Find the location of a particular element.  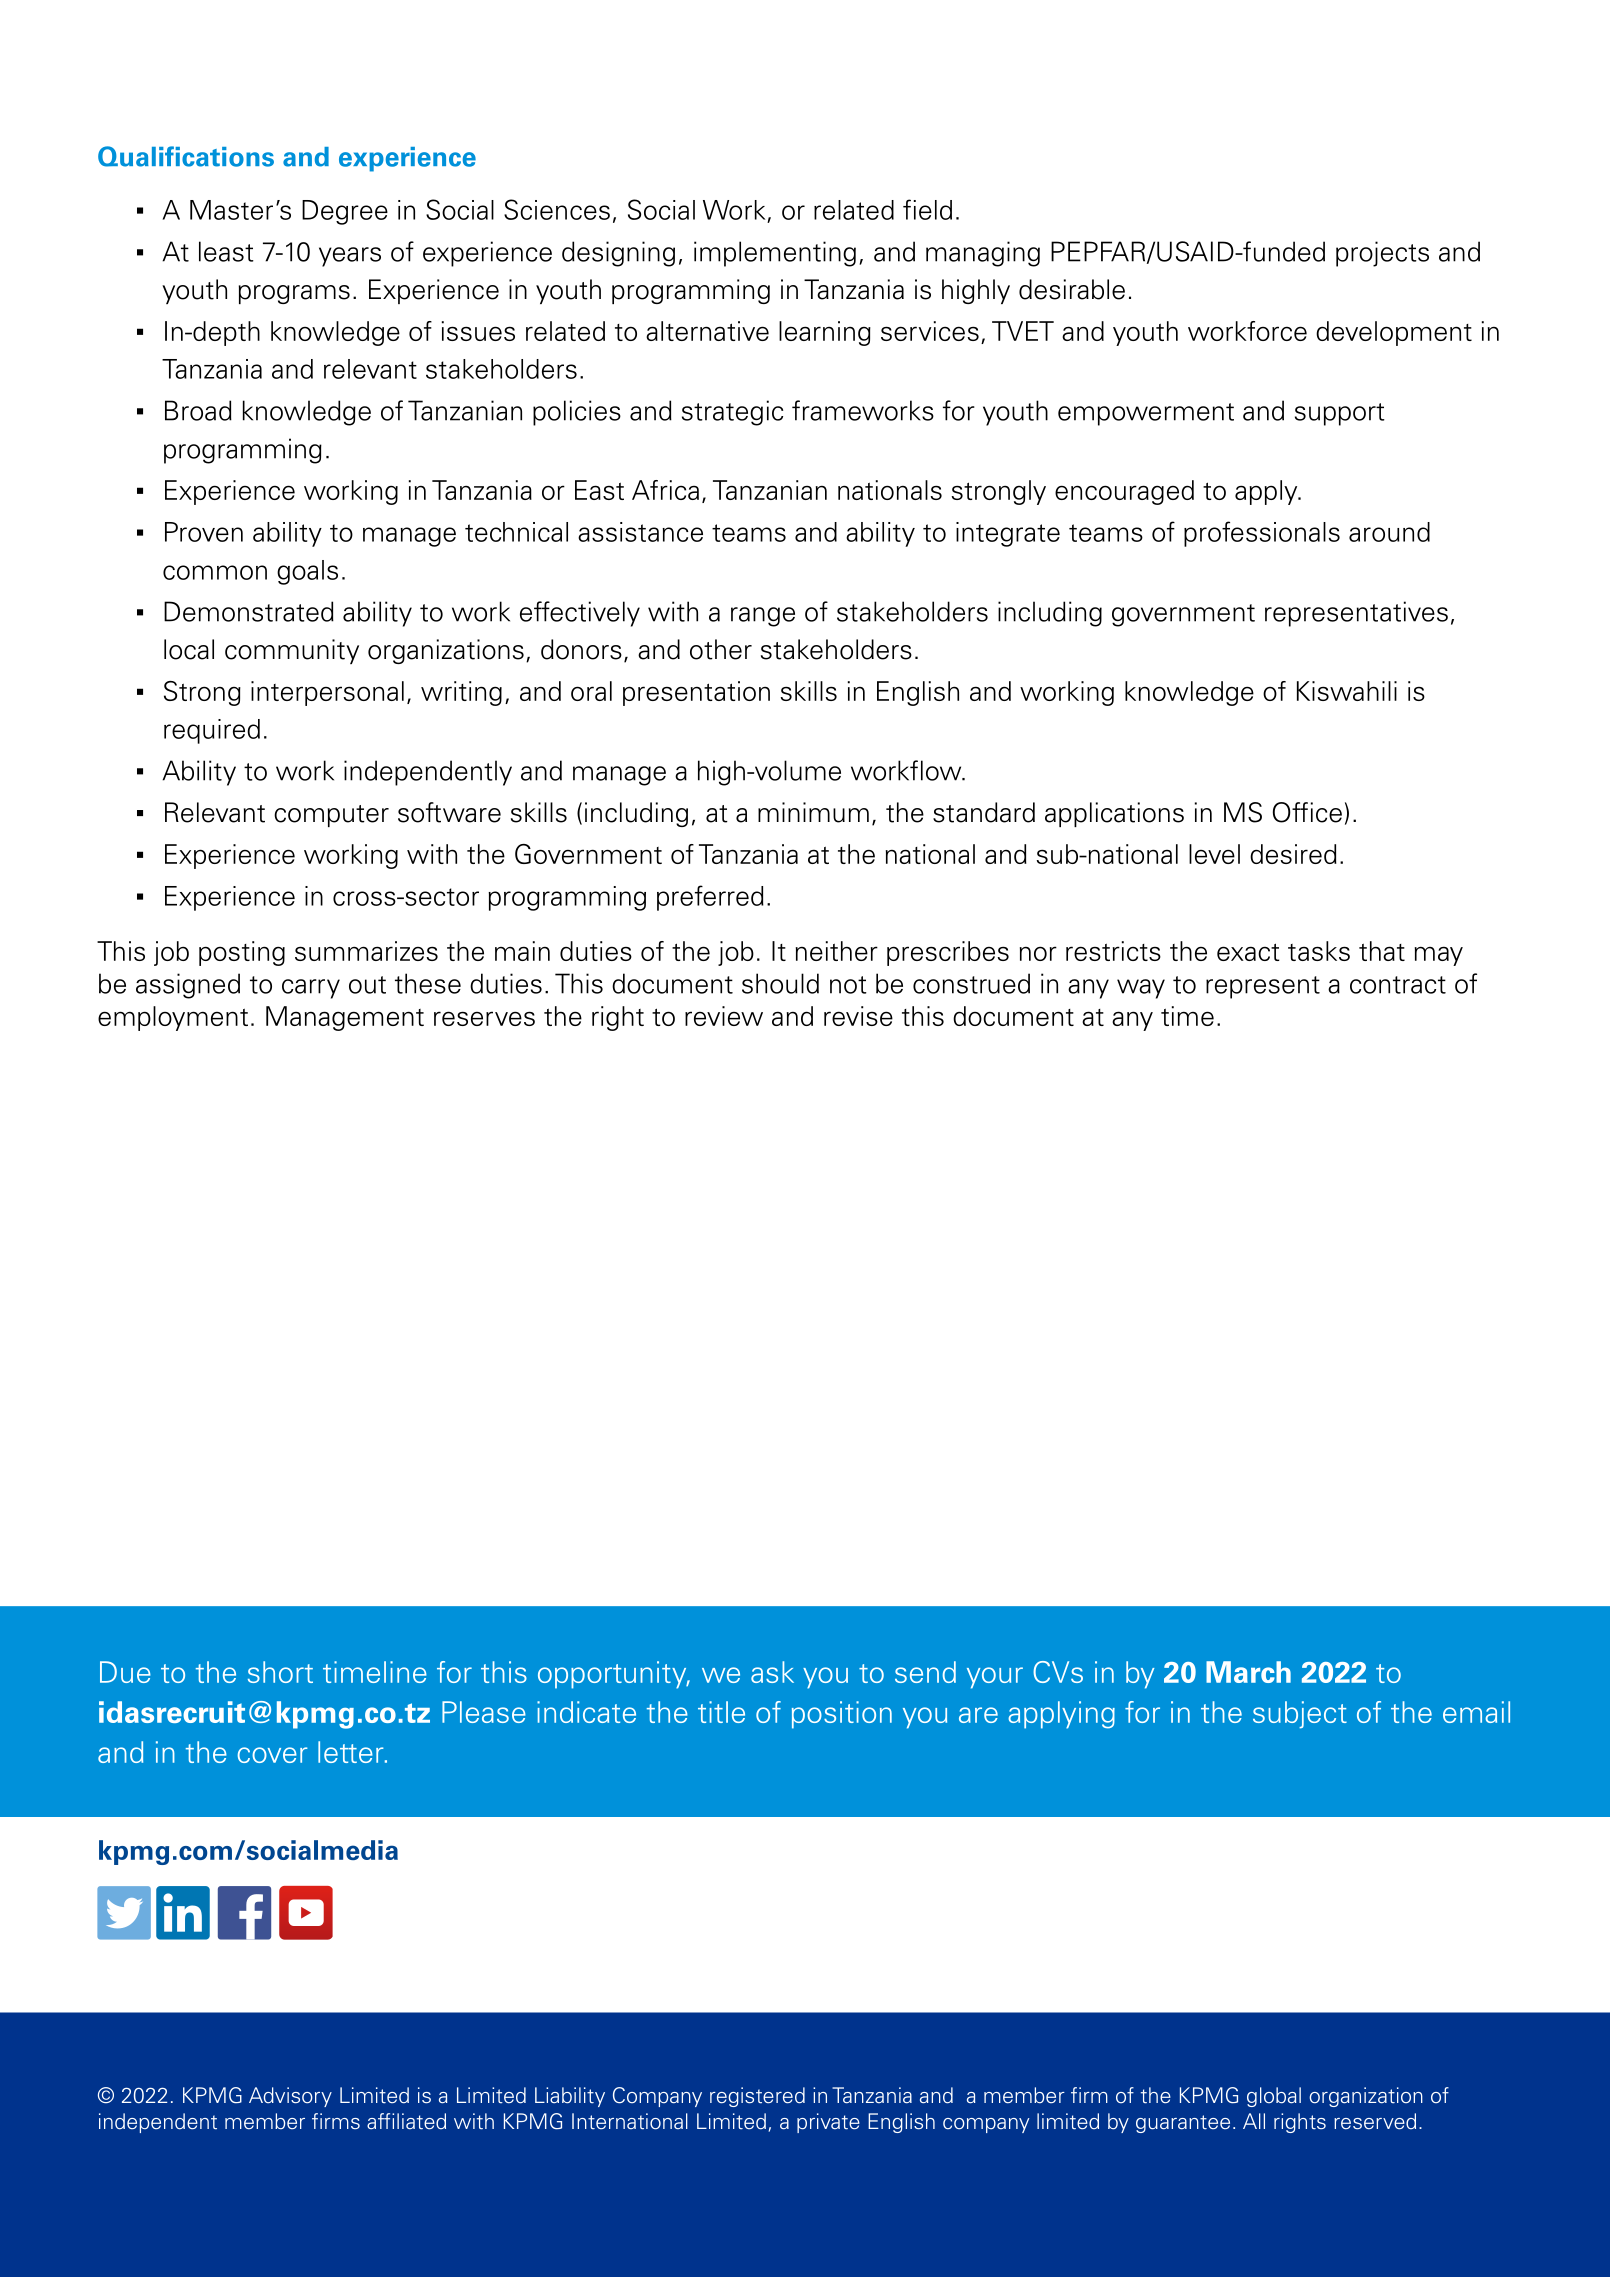

Advisory is located at coordinates (290, 2097).
